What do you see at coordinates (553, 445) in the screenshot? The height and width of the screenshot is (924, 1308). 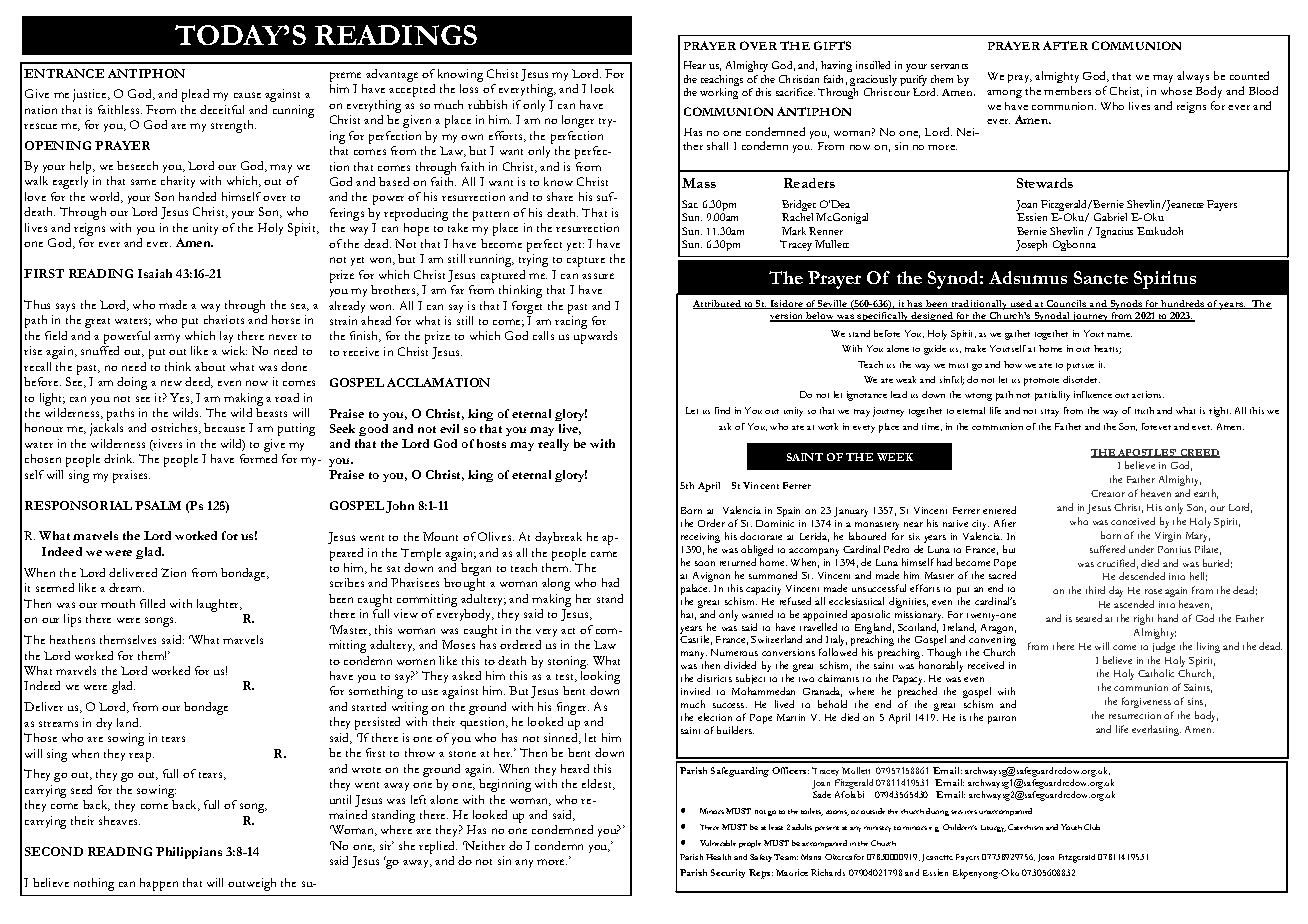 I see `really` at bounding box center [553, 445].
